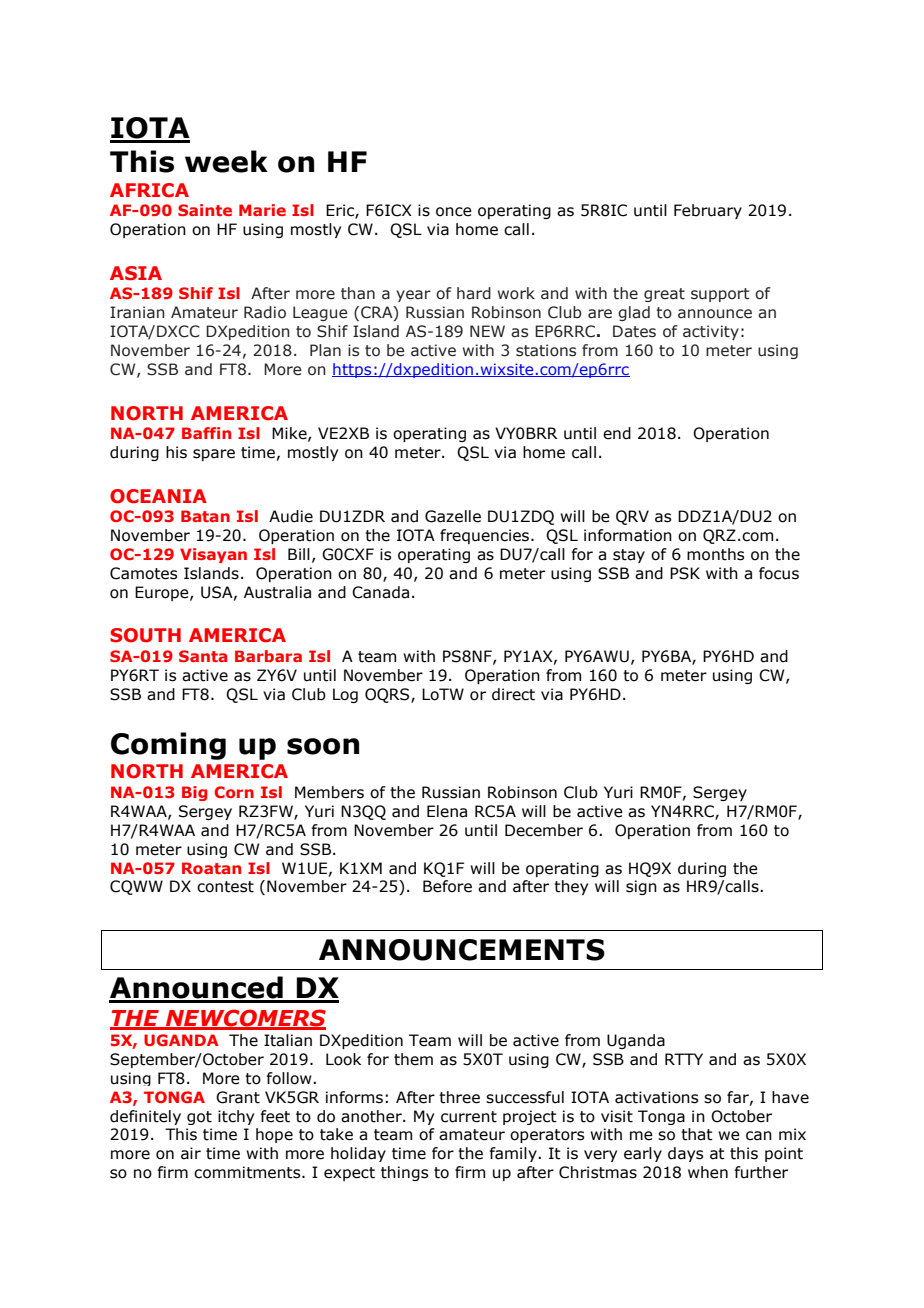 The image size is (924, 1308). What do you see at coordinates (454, 212) in the document?
I see `once` at bounding box center [454, 212].
